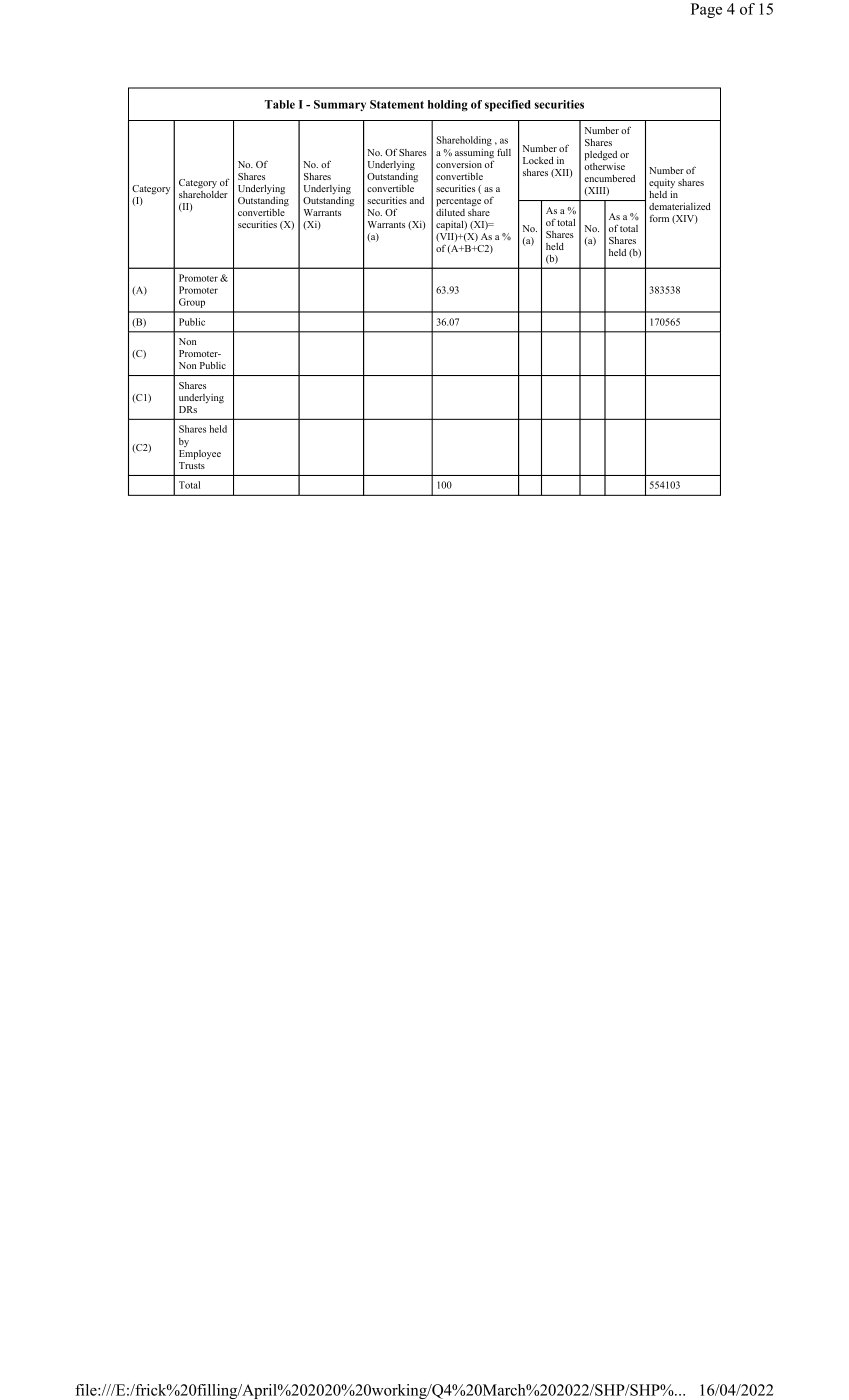  I want to click on Statement, so click(397, 104).
